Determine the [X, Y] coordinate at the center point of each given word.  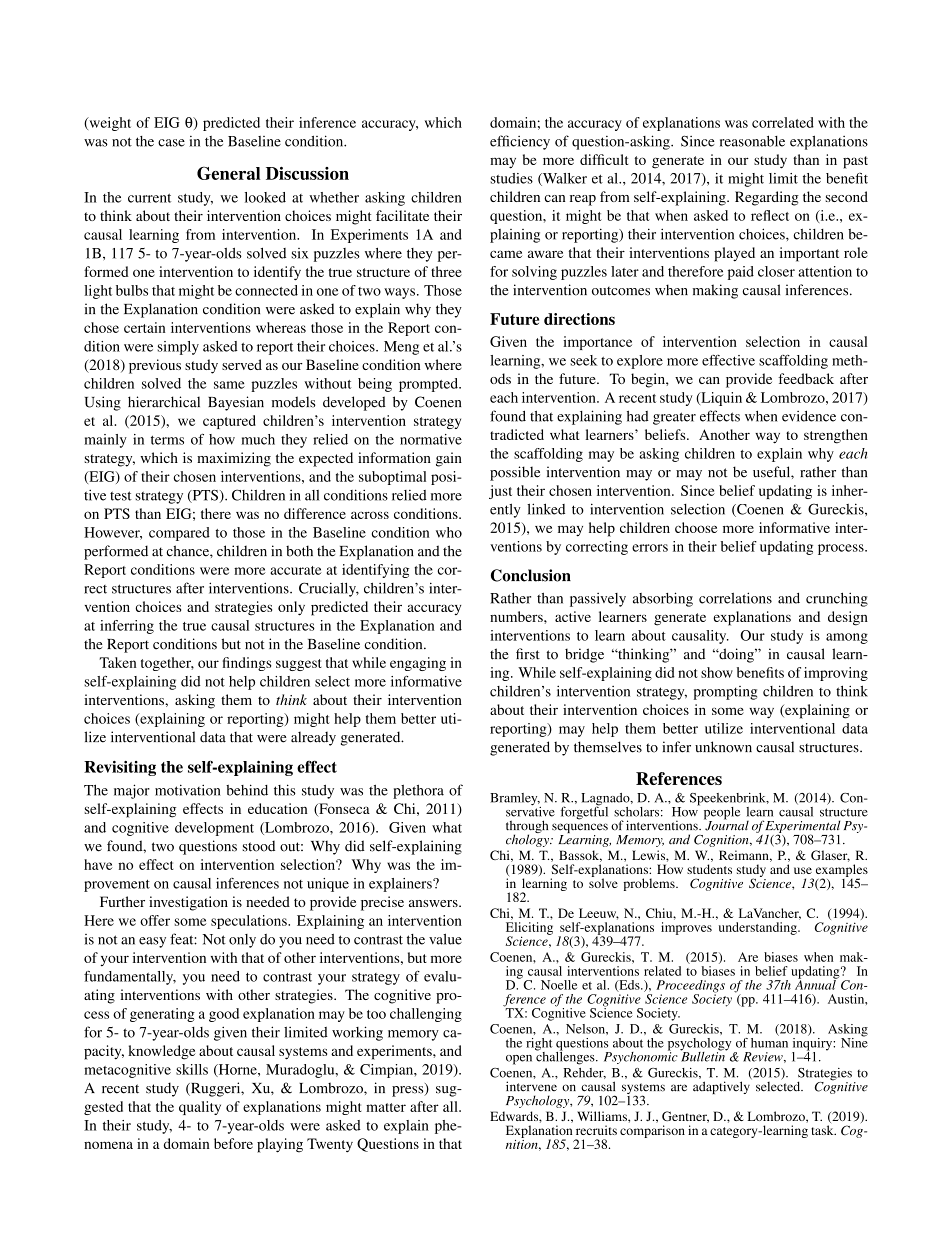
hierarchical [164, 402]
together [167, 664]
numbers [517, 616]
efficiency [520, 142]
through [527, 828]
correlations [735, 598]
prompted [429, 385]
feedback [806, 378]
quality [200, 1108]
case [171, 143]
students [709, 869]
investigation [188, 903]
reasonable [752, 141]
